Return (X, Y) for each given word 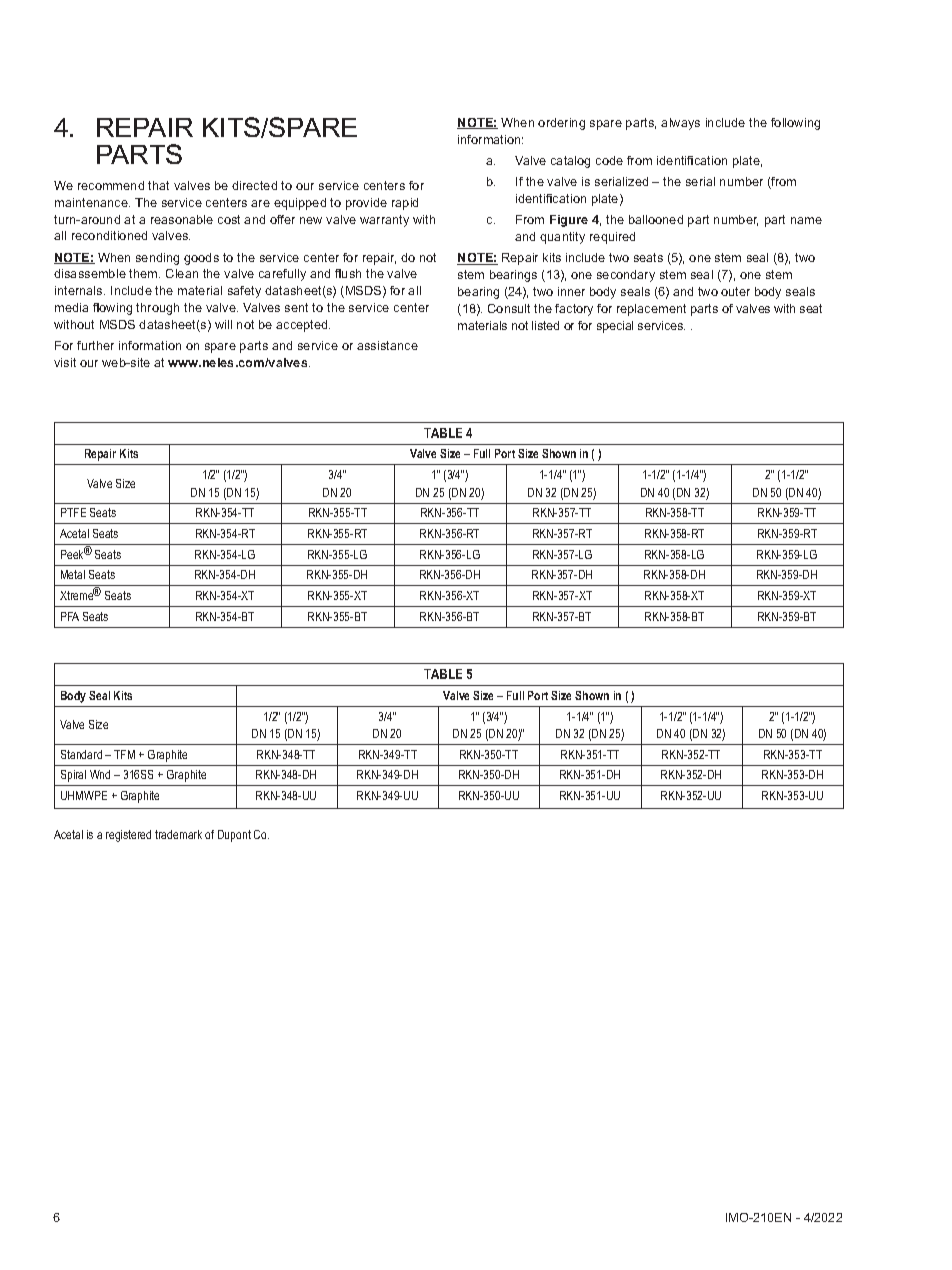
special (615, 327)
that (158, 185)
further (95, 345)
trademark (178, 834)
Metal (73, 574)
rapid (405, 204)
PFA (70, 616)
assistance (387, 345)
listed (545, 325)
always (680, 124)
